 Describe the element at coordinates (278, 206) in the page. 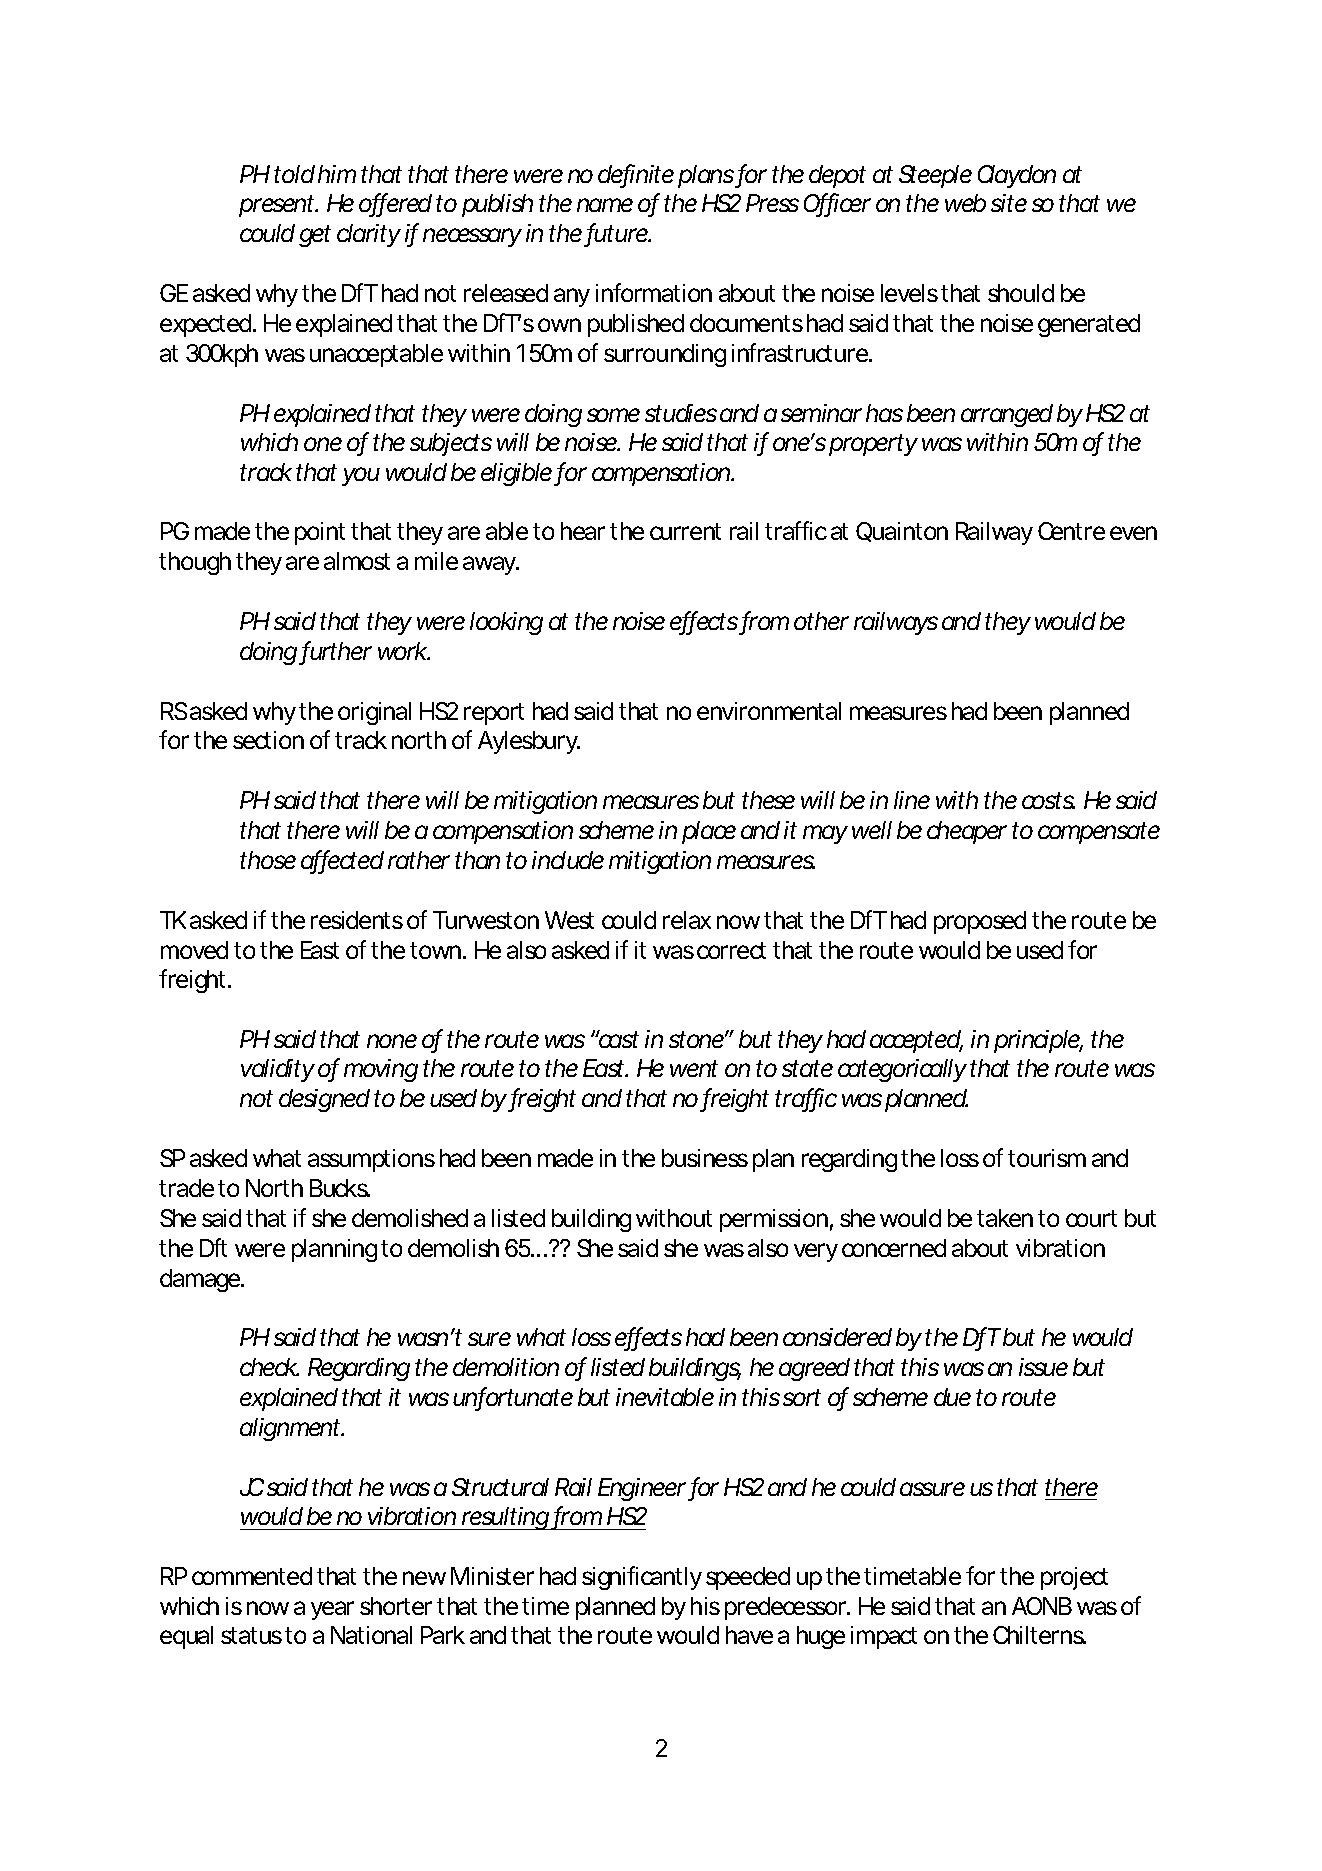

I see `present` at that location.
